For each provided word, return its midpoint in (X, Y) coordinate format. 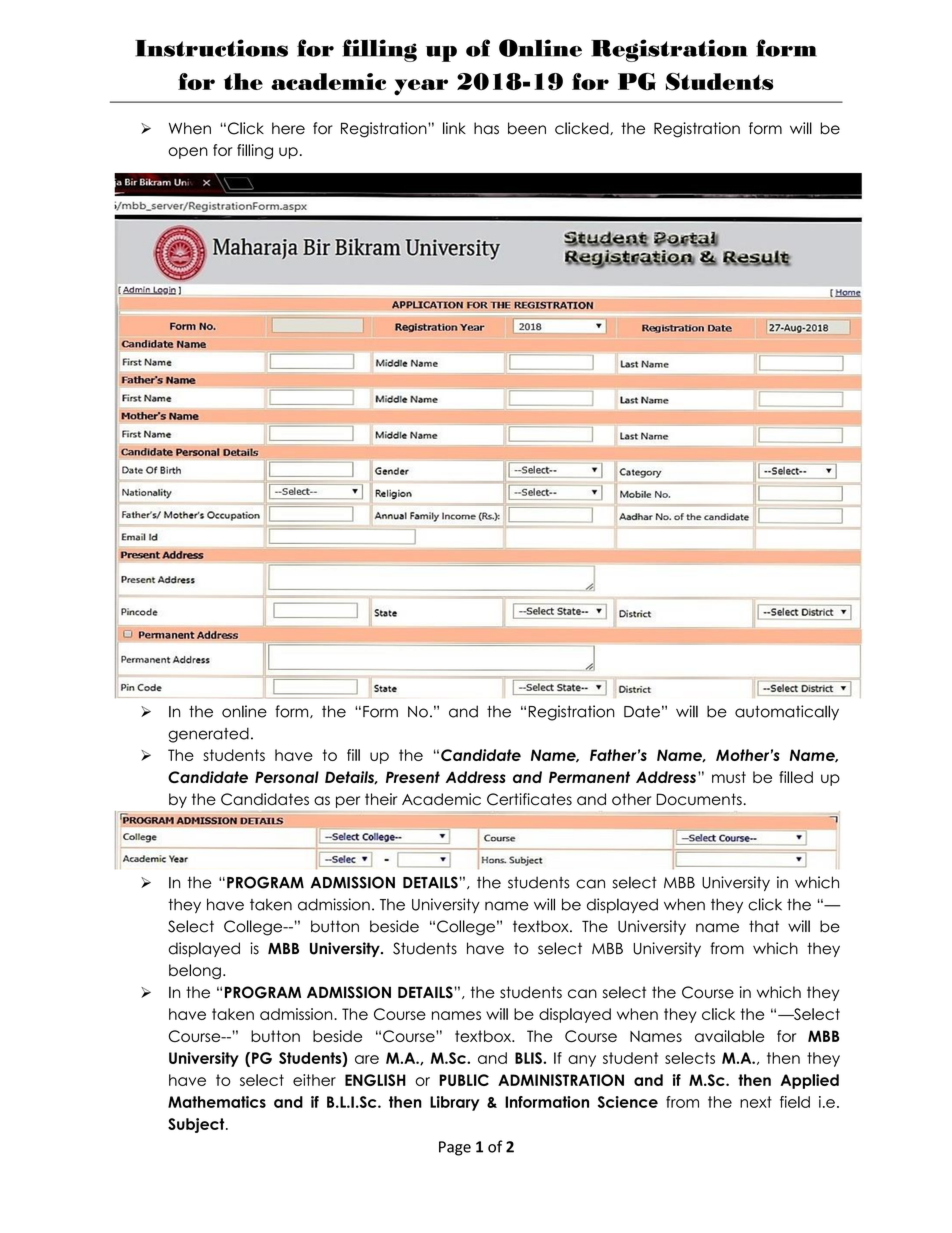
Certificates (529, 799)
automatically (787, 712)
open (188, 153)
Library (455, 1103)
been (527, 128)
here (288, 128)
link (454, 128)
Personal (287, 777)
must (729, 777)
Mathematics (217, 1102)
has (486, 128)
